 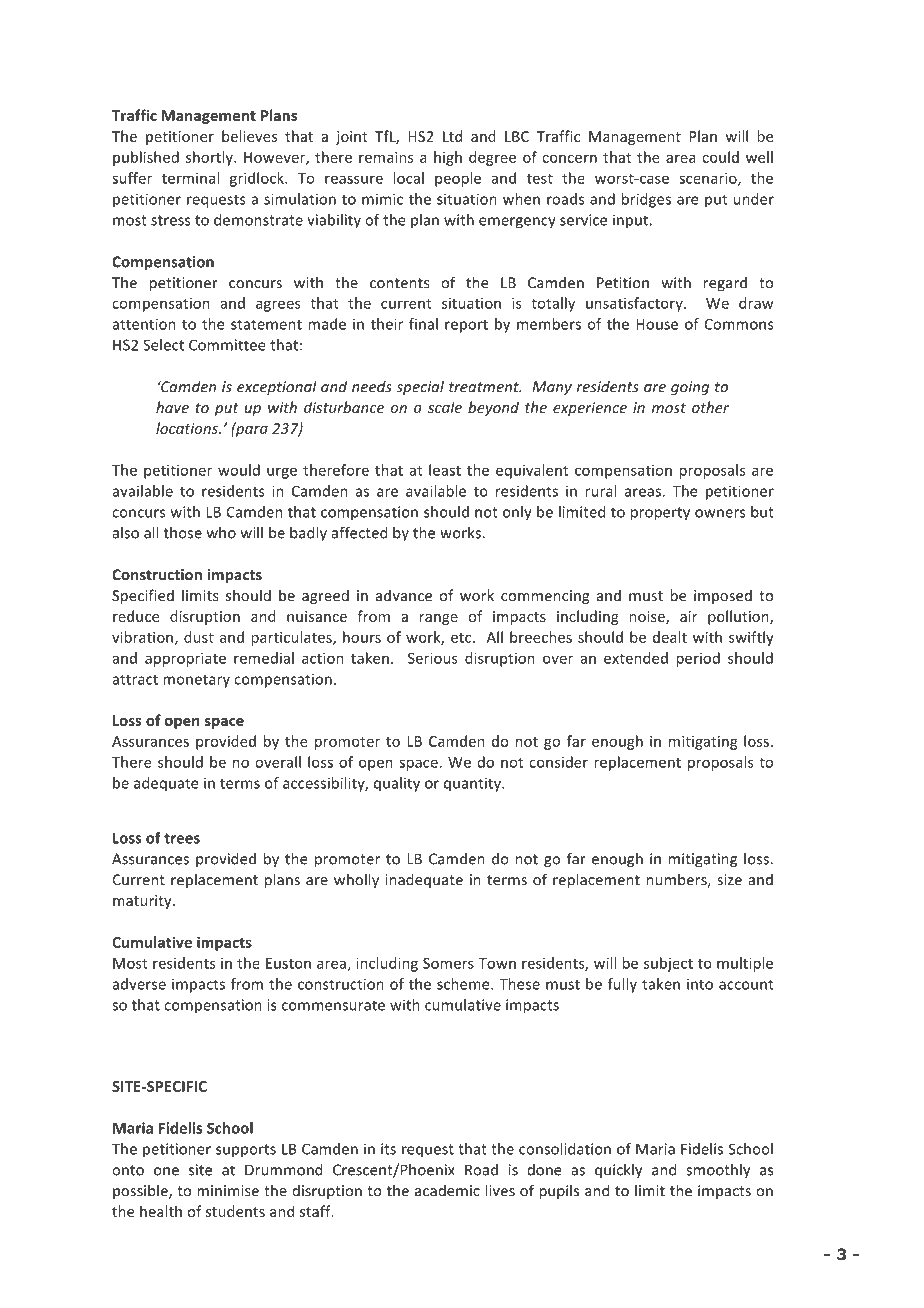 I want to click on high, so click(x=448, y=158).
